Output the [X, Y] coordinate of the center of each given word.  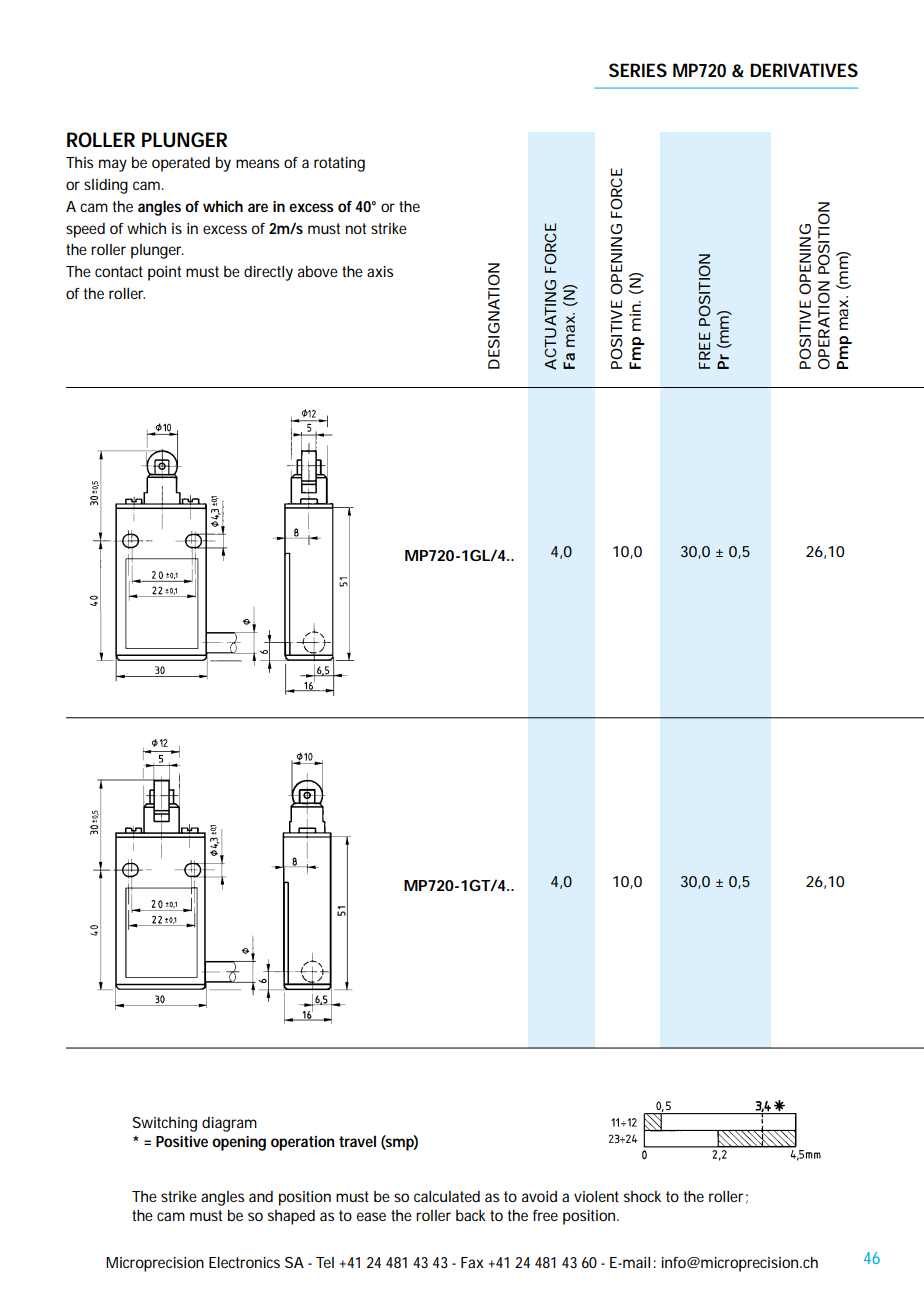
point [164, 273]
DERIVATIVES [804, 70]
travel [357, 1141]
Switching [165, 1124]
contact [119, 271]
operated [181, 164]
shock [642, 1196]
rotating [339, 164]
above [318, 271]
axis [380, 271]
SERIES [638, 70]
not [356, 228]
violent [596, 1196]
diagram [229, 1124]
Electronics [244, 1262]
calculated [447, 1196]
